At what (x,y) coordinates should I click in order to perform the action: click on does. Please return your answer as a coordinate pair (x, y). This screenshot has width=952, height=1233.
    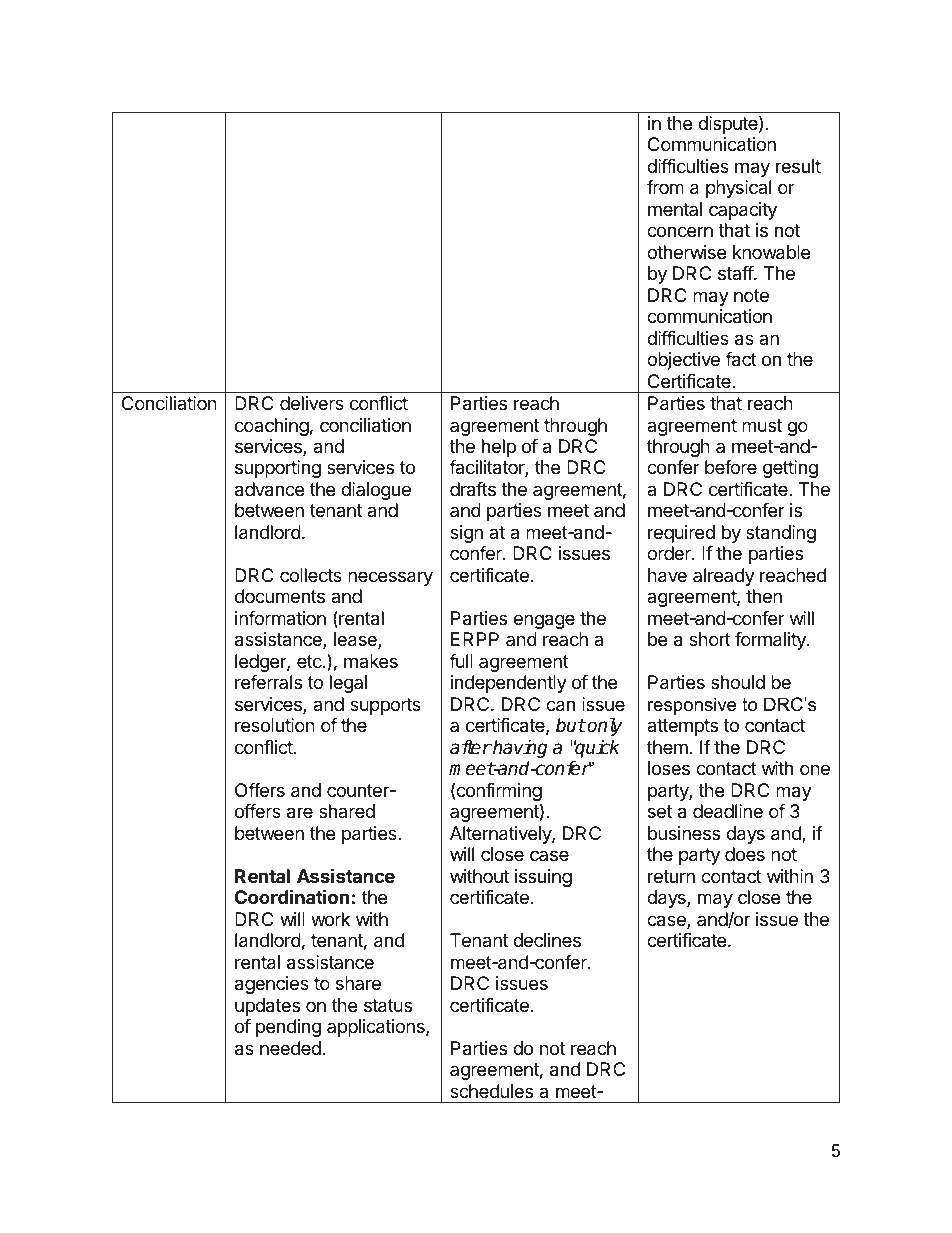
    Looking at the image, I should click on (745, 854).
